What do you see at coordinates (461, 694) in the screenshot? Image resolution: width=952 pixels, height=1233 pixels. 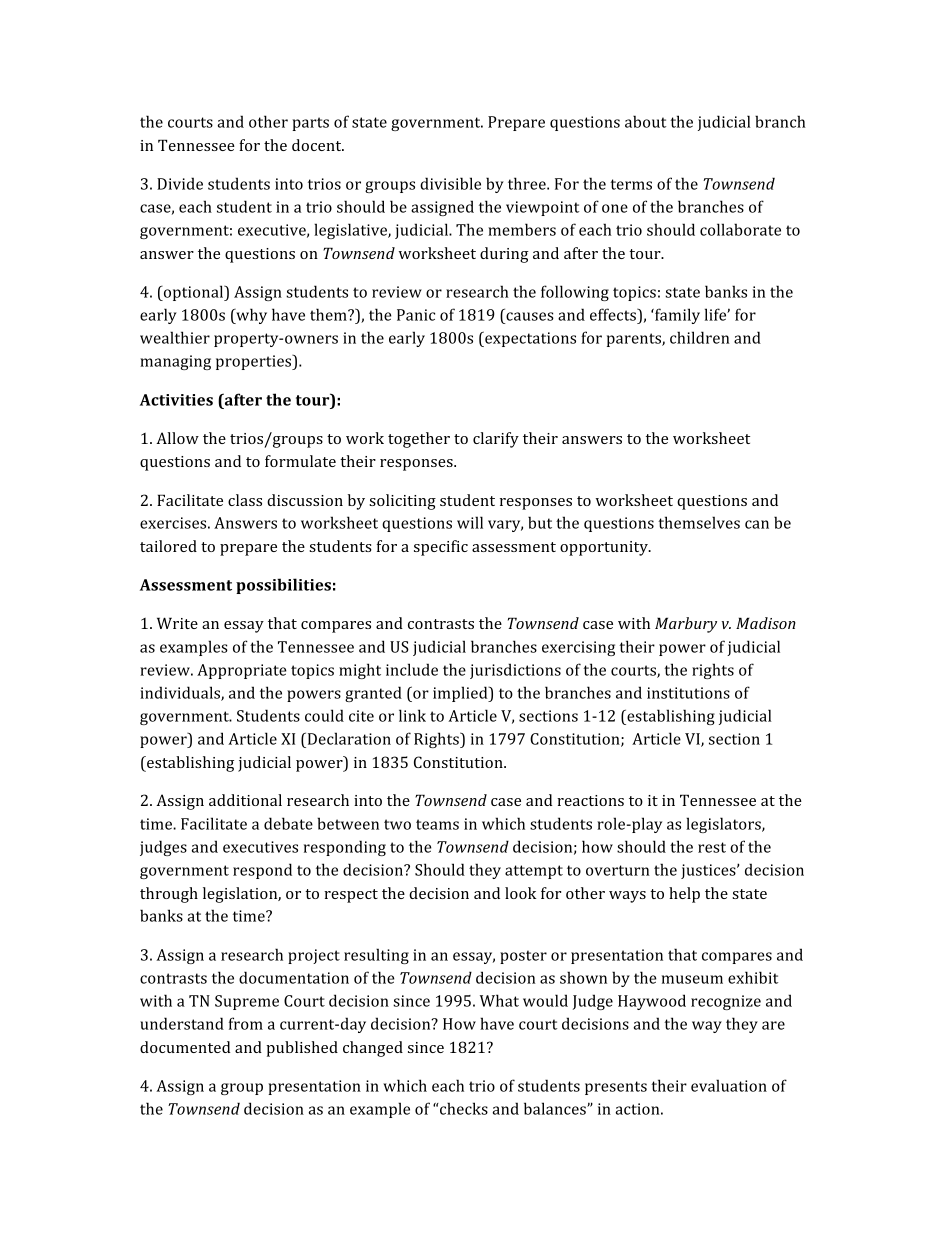 I see `implied` at bounding box center [461, 694].
